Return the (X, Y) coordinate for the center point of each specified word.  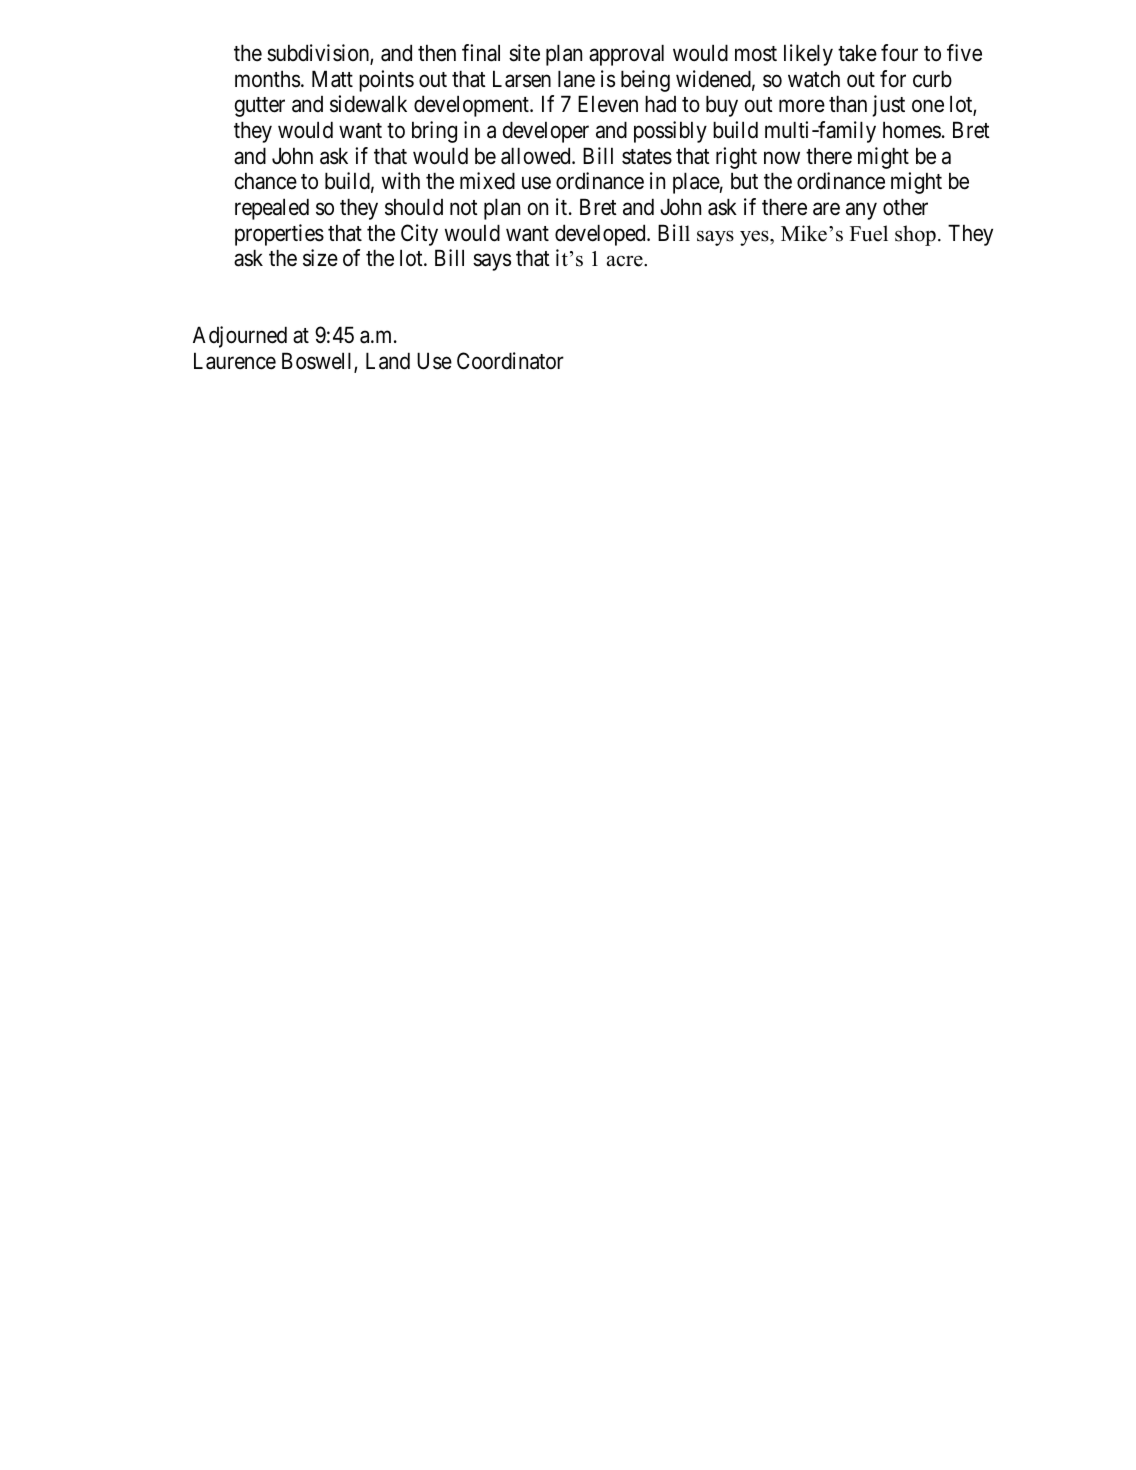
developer (546, 132)
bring (434, 132)
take (857, 53)
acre (626, 261)
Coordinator (510, 361)
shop (915, 235)
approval (626, 55)
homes (912, 130)
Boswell (318, 362)
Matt (332, 79)
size (320, 258)
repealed (272, 209)
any (861, 211)
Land (388, 361)
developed (601, 235)
